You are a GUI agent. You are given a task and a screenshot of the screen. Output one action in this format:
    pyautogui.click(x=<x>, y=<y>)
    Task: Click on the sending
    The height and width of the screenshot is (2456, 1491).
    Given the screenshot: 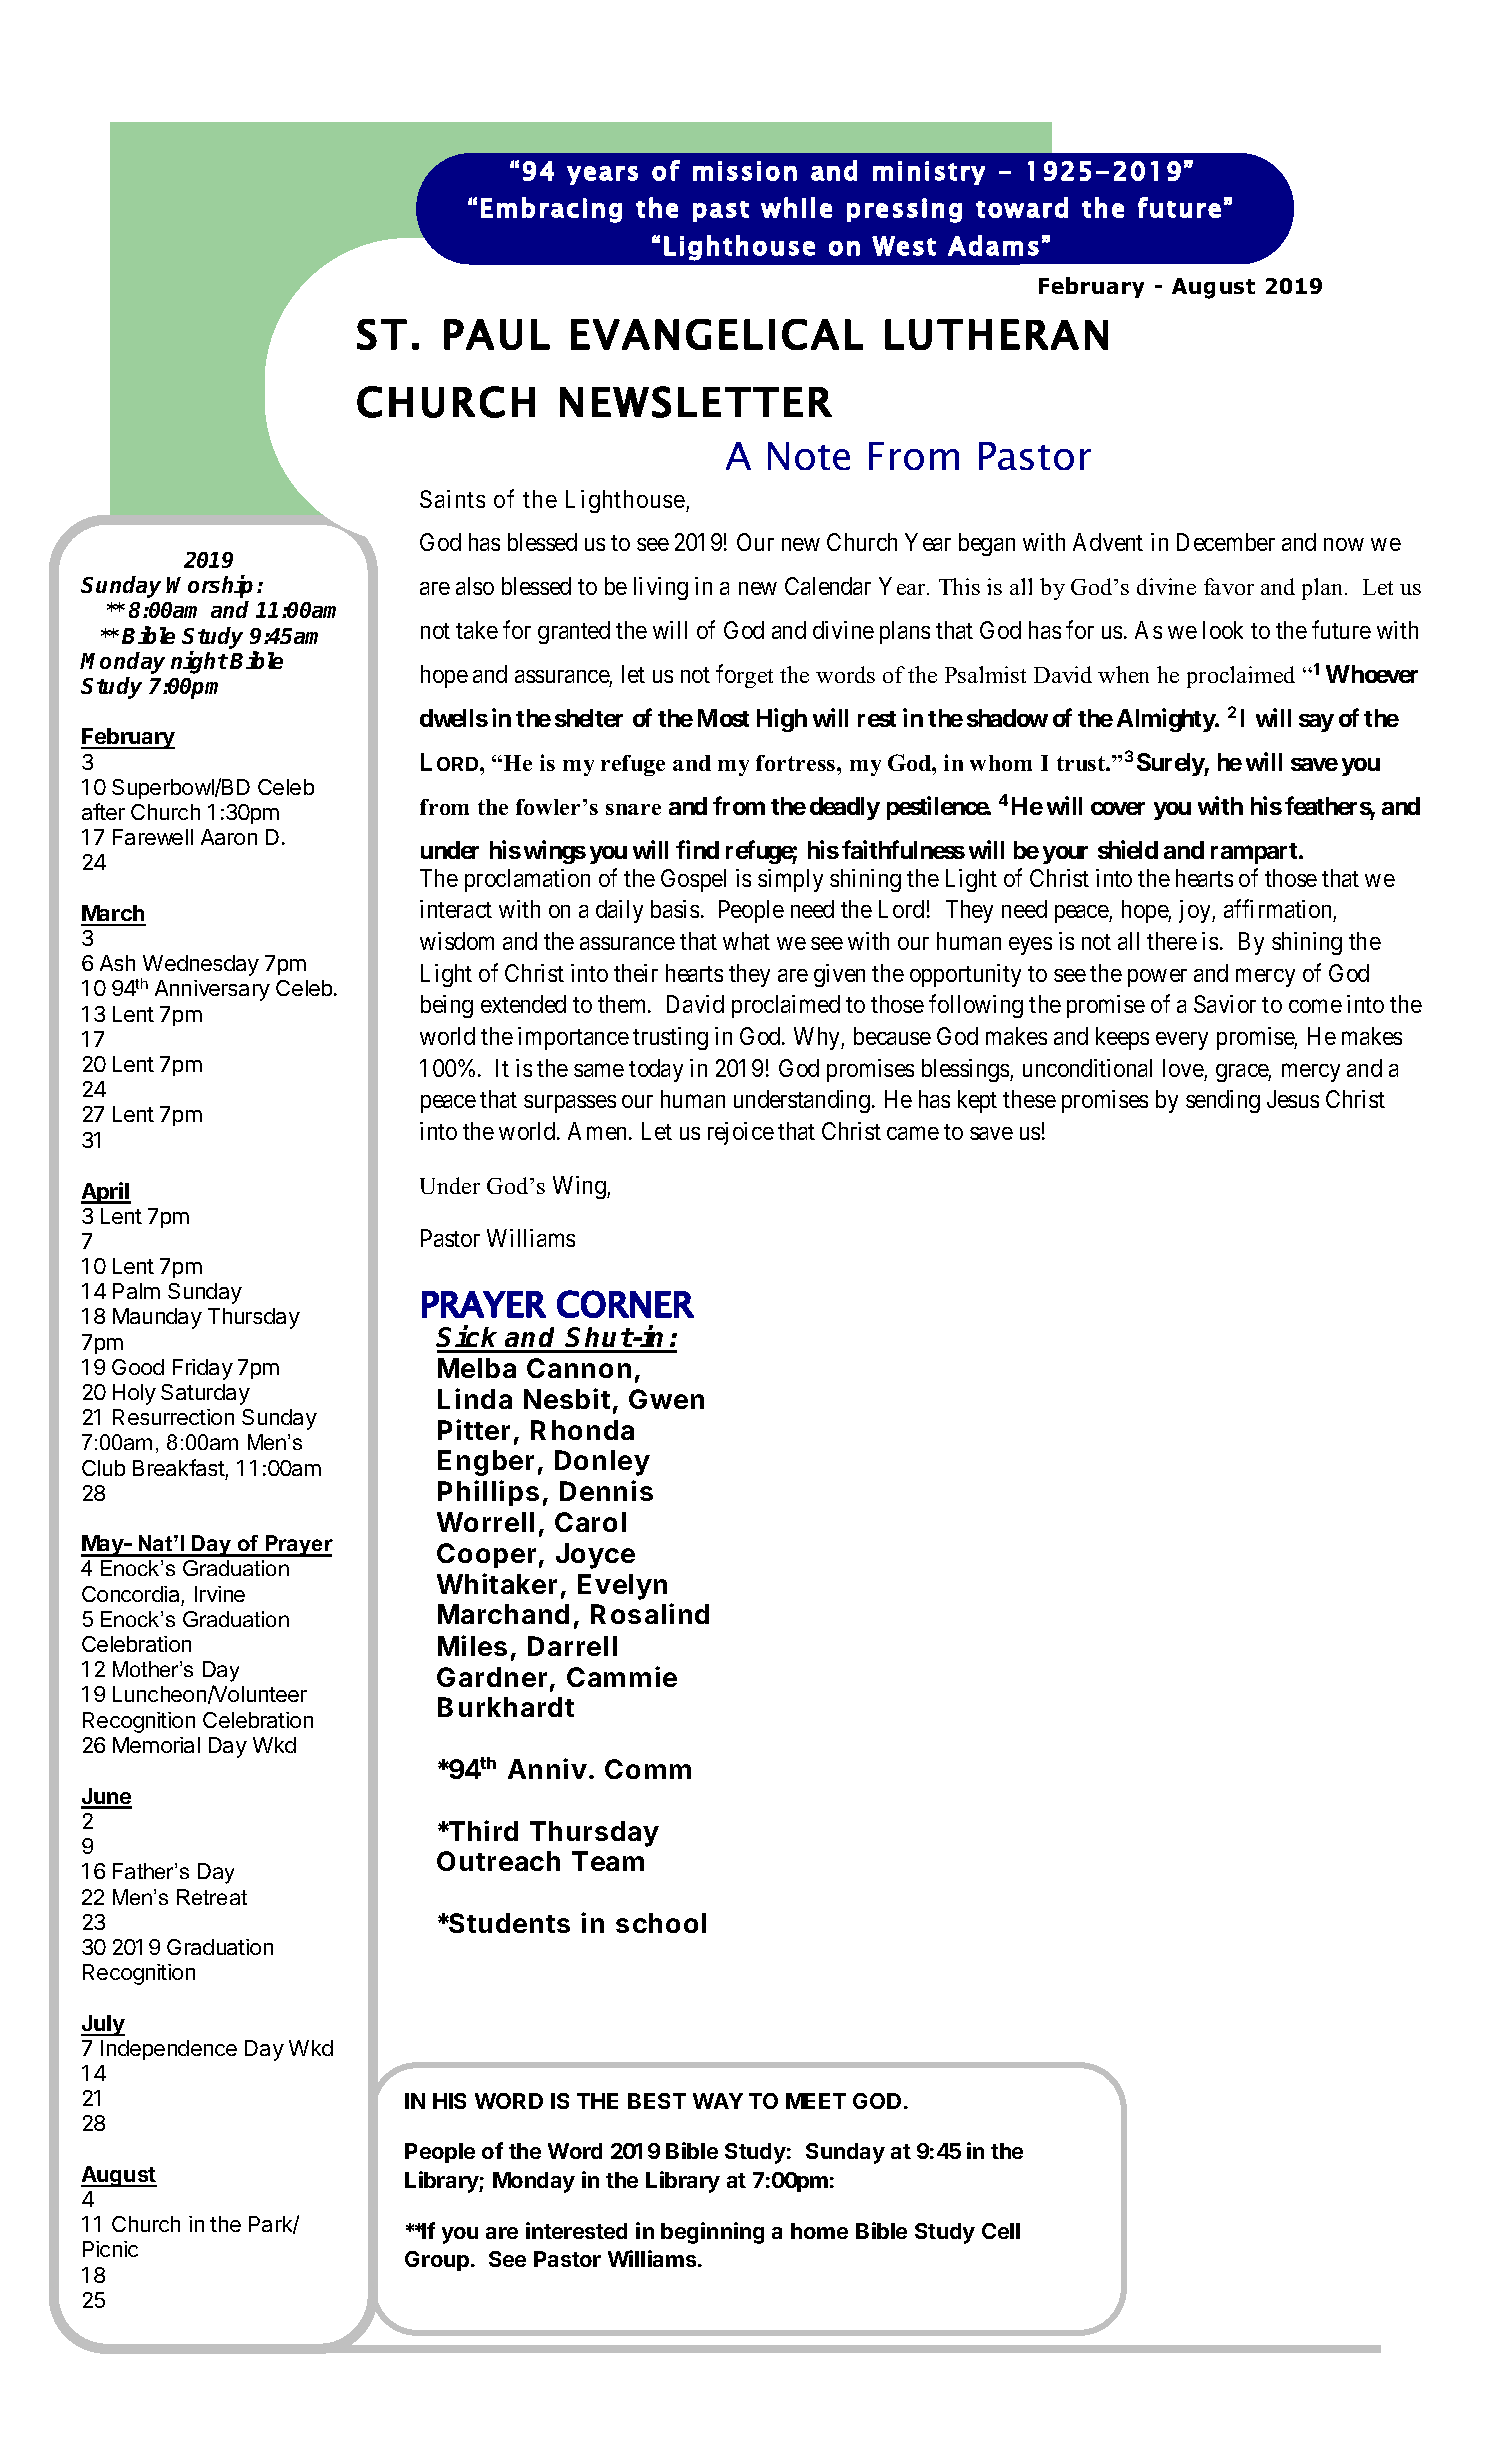 What is the action you would take?
    pyautogui.click(x=1223, y=1101)
